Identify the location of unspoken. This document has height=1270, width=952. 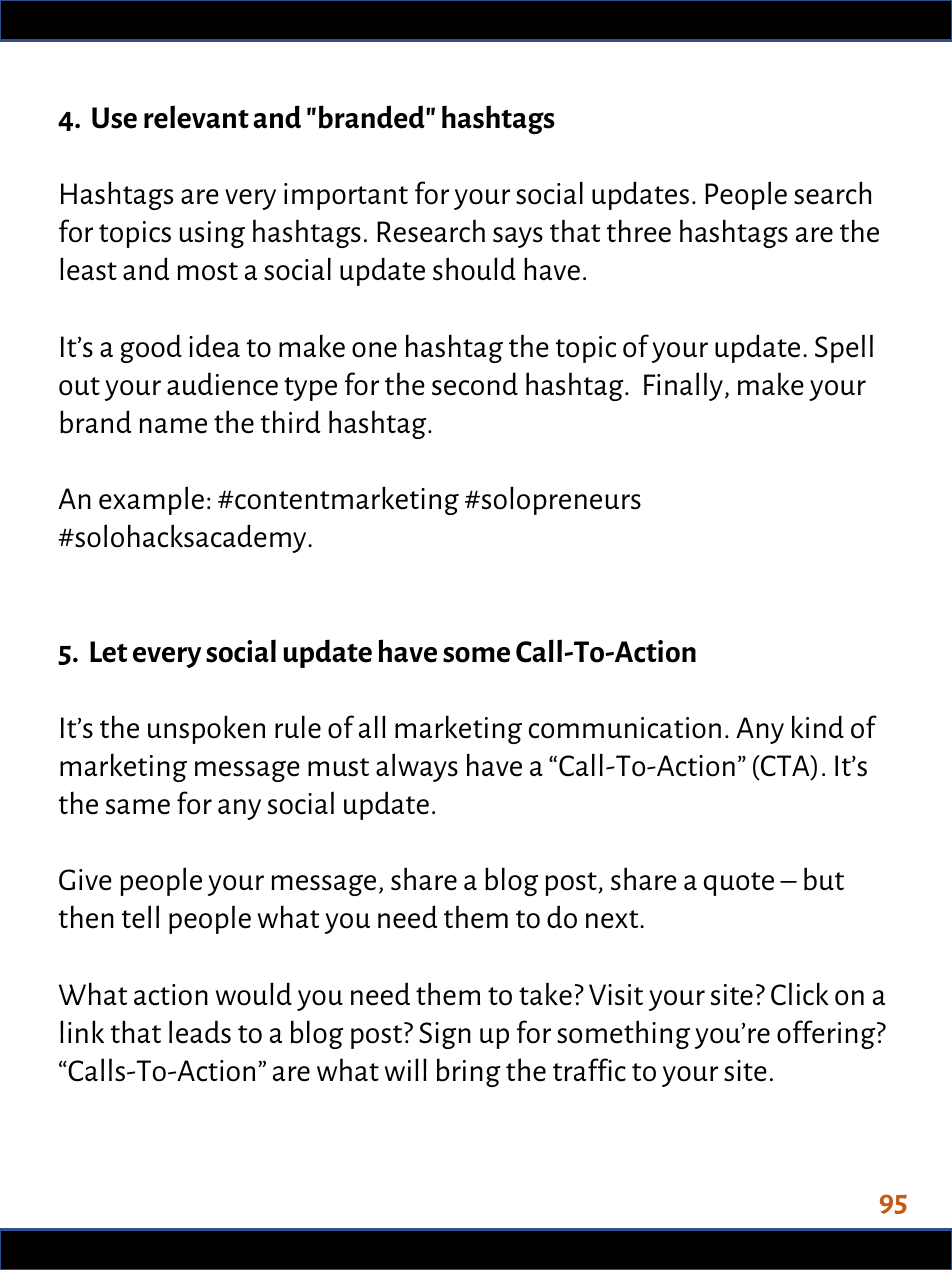
(206, 729).
